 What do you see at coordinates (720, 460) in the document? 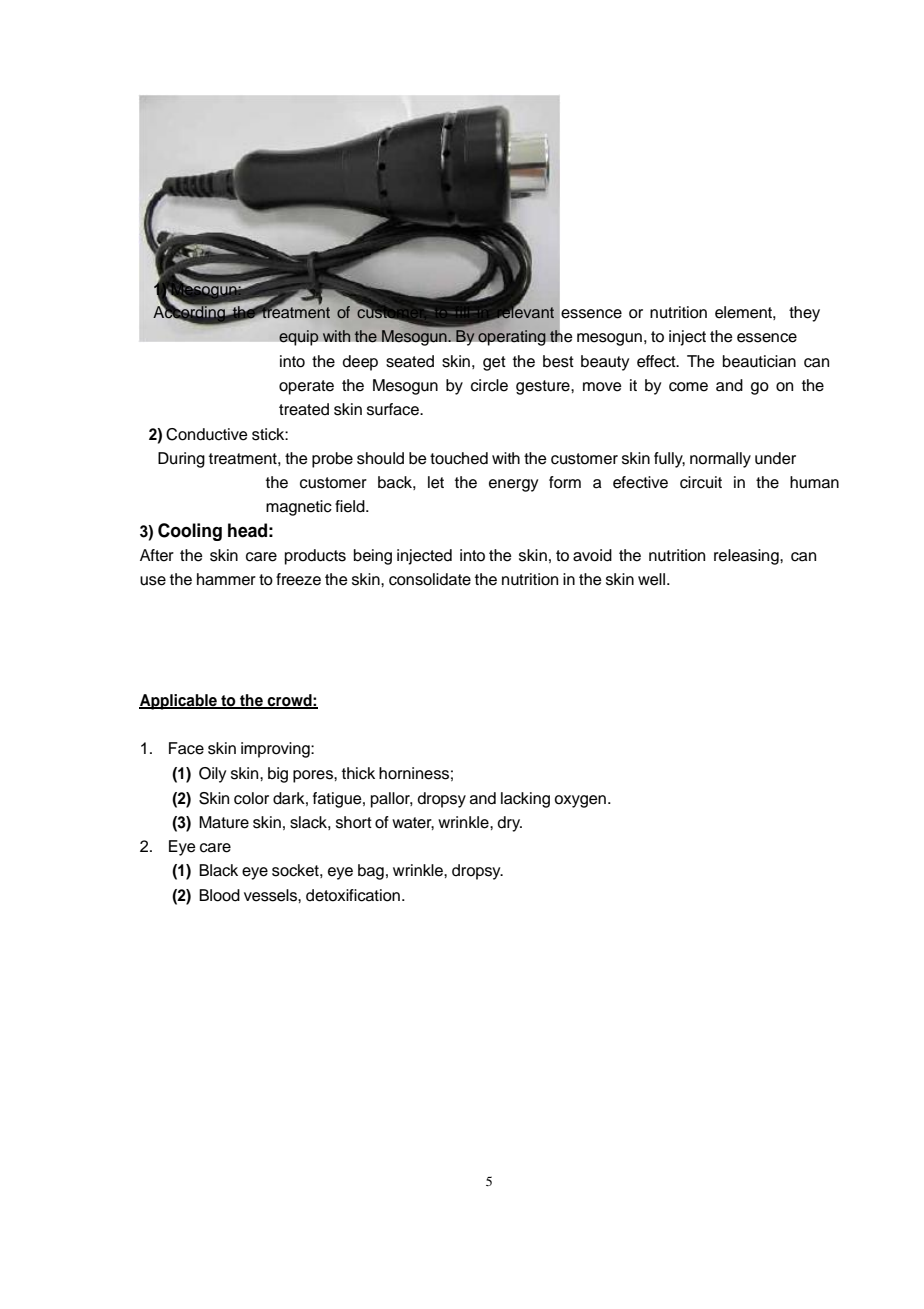
I see `normally` at bounding box center [720, 460].
